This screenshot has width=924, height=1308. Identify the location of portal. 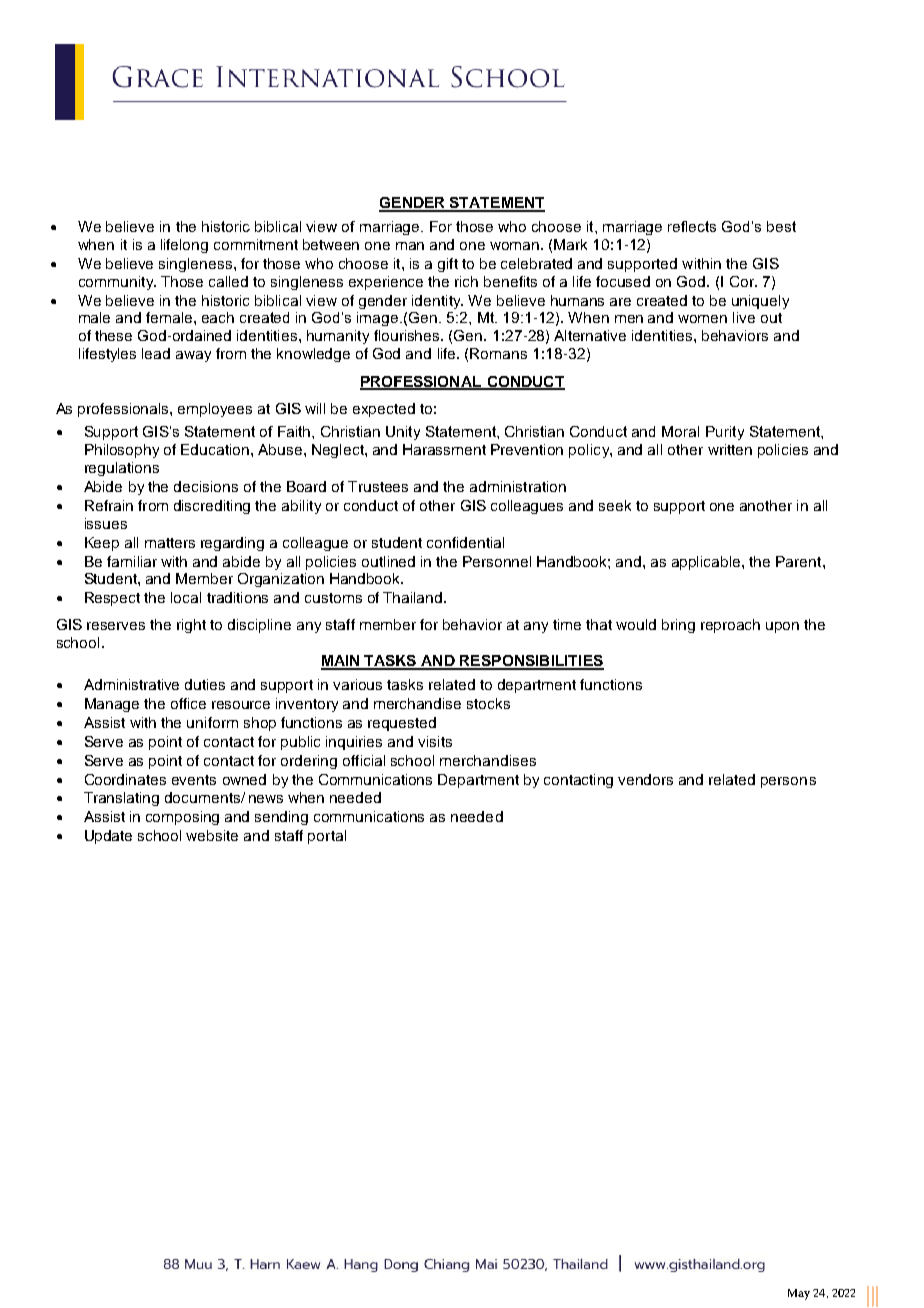
(327, 837).
